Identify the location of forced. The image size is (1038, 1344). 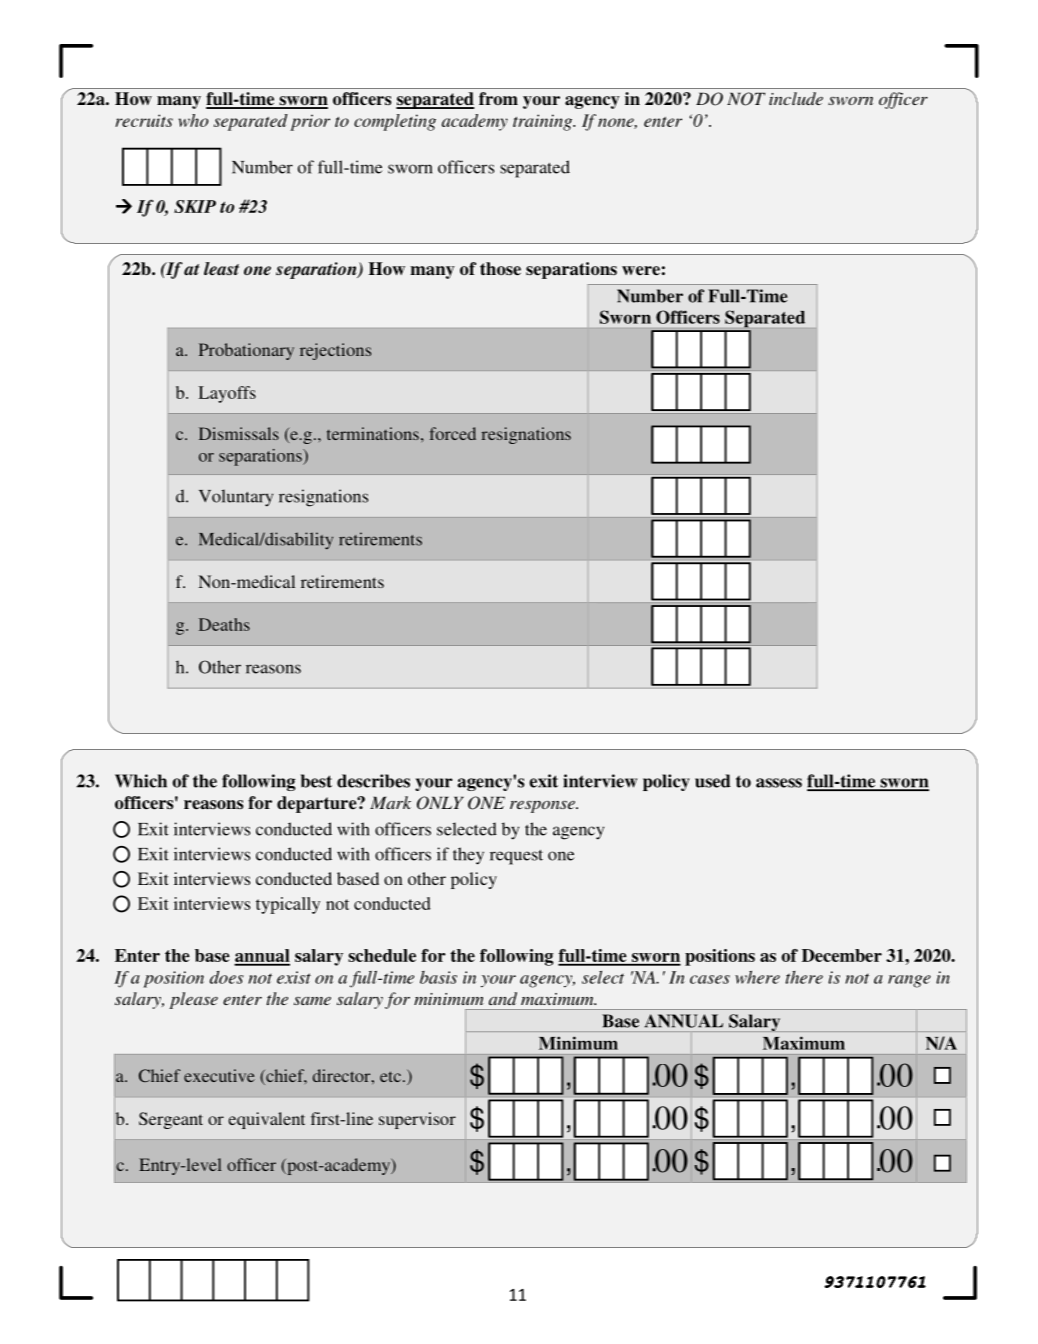
(452, 433).
